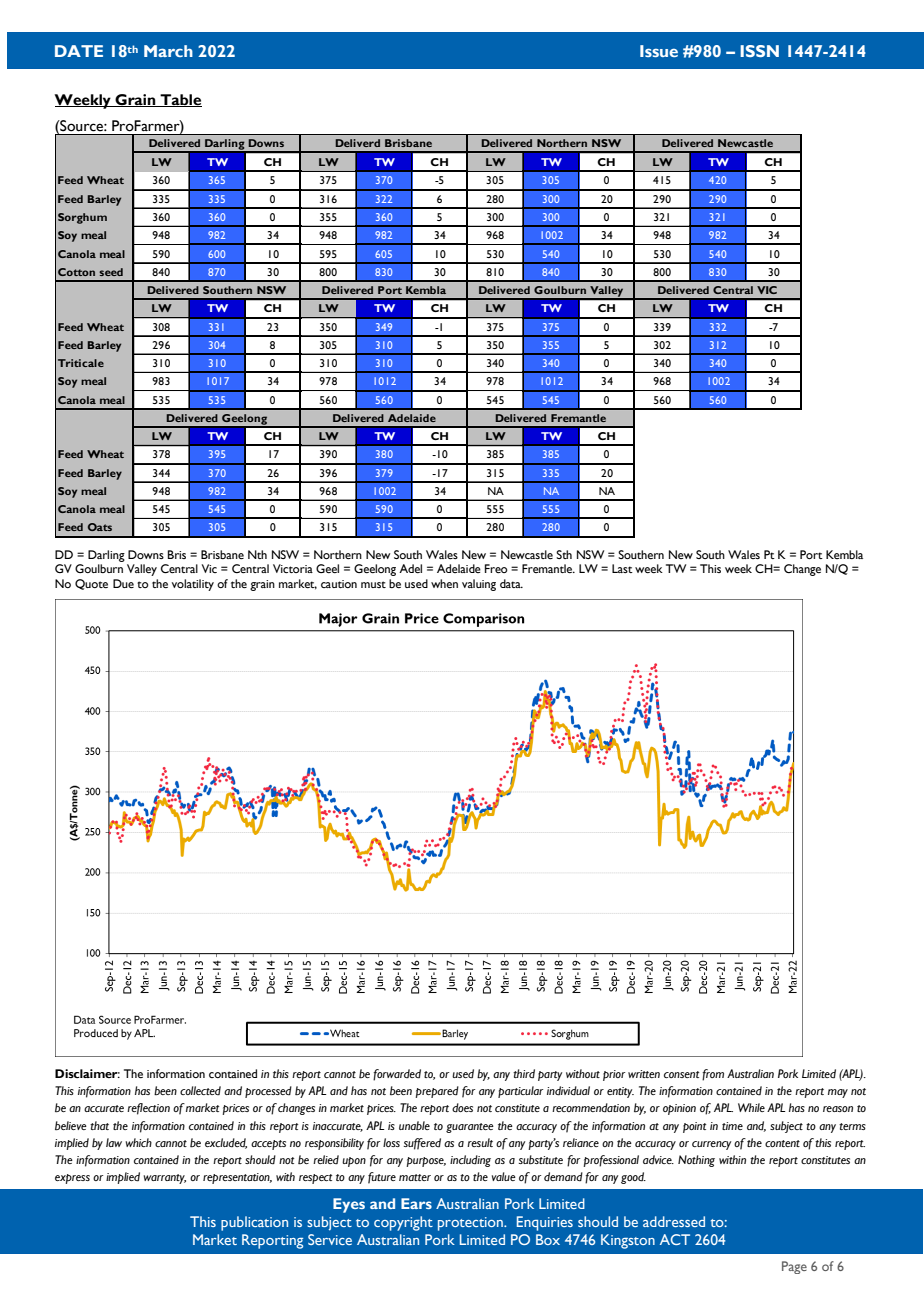  I want to click on valuing, so click(479, 585).
